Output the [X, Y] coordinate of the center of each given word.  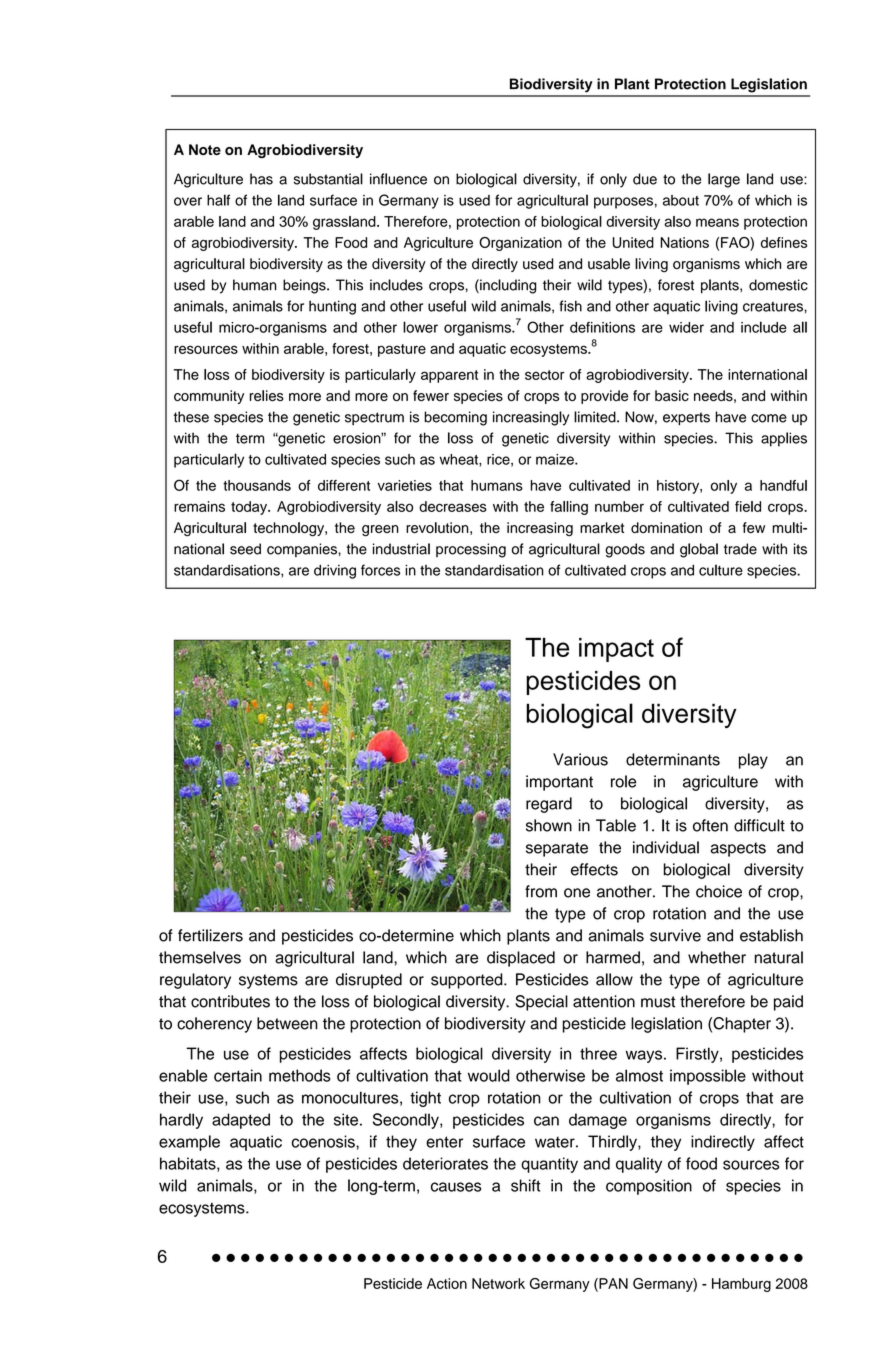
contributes [230, 1001]
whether [717, 957]
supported [468, 981]
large [724, 180]
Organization [520, 244]
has [261, 179]
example [189, 1143]
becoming [455, 418]
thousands [257, 485]
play [753, 761]
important [559, 783]
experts [686, 419]
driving [335, 571]
